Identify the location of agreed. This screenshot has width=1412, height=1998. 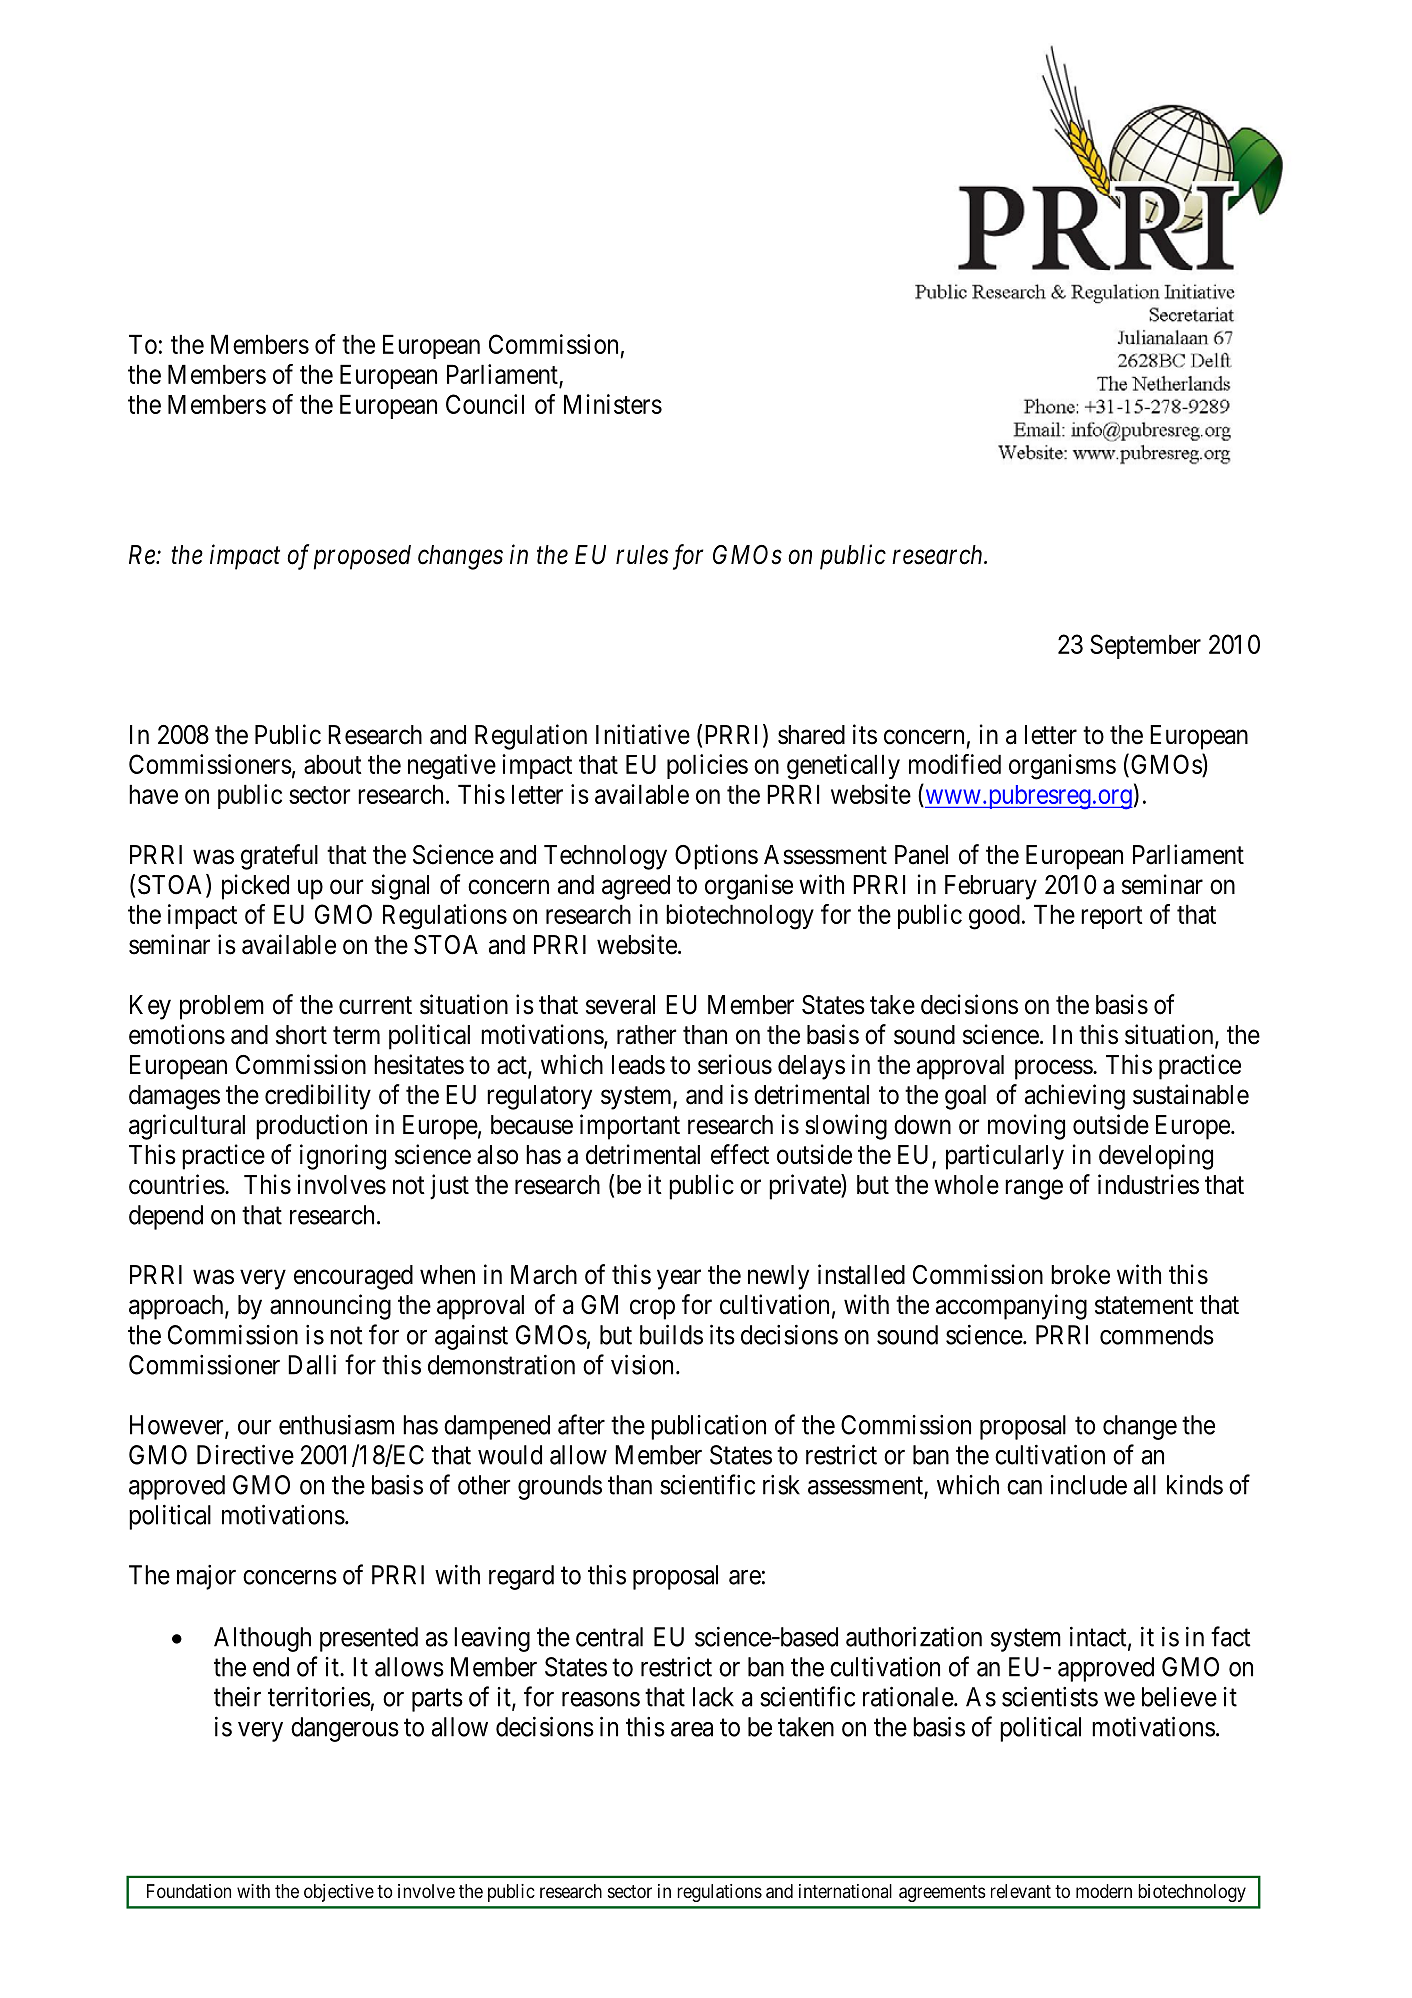
(636, 887).
